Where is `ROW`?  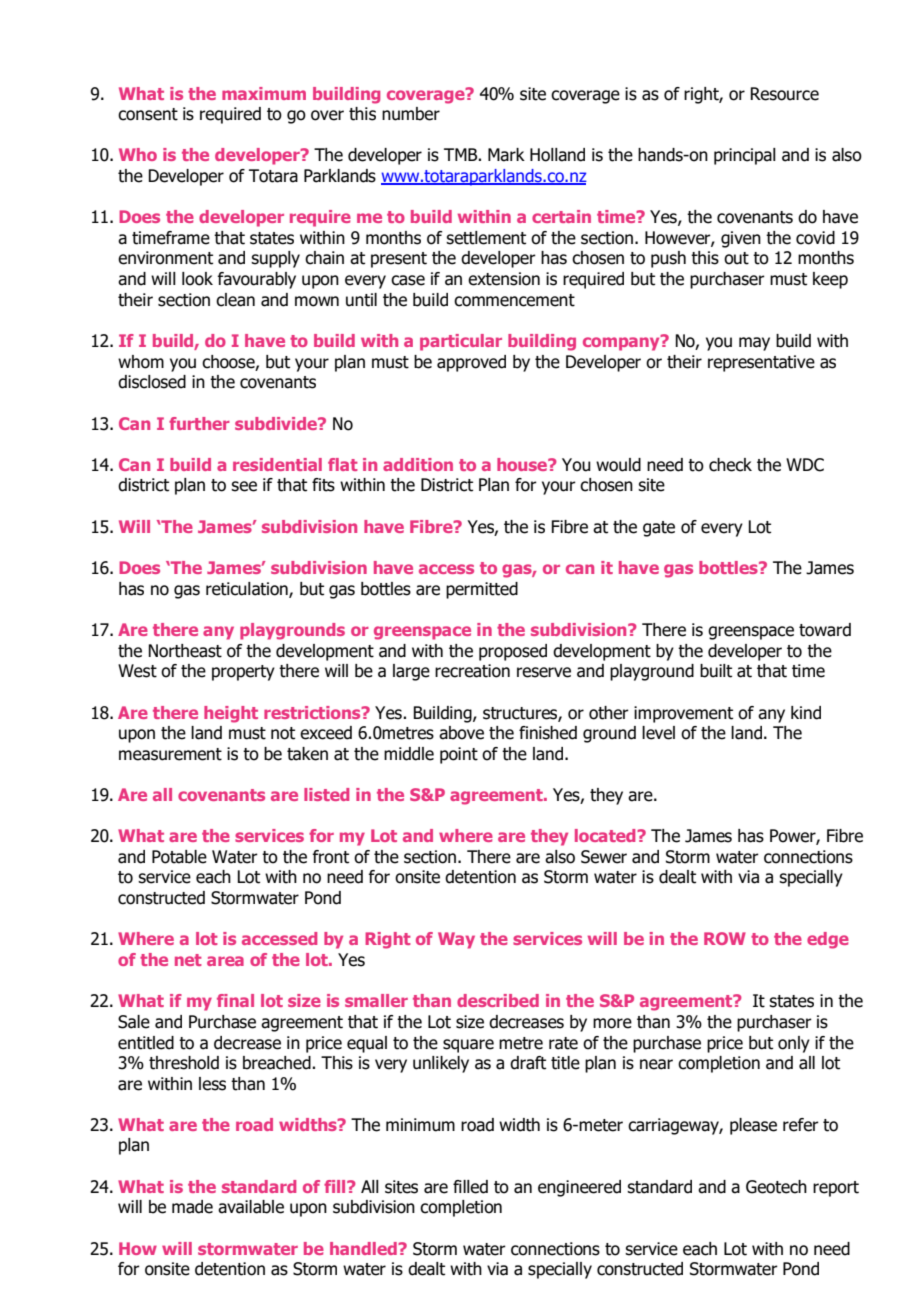
ROW is located at coordinates (725, 938).
